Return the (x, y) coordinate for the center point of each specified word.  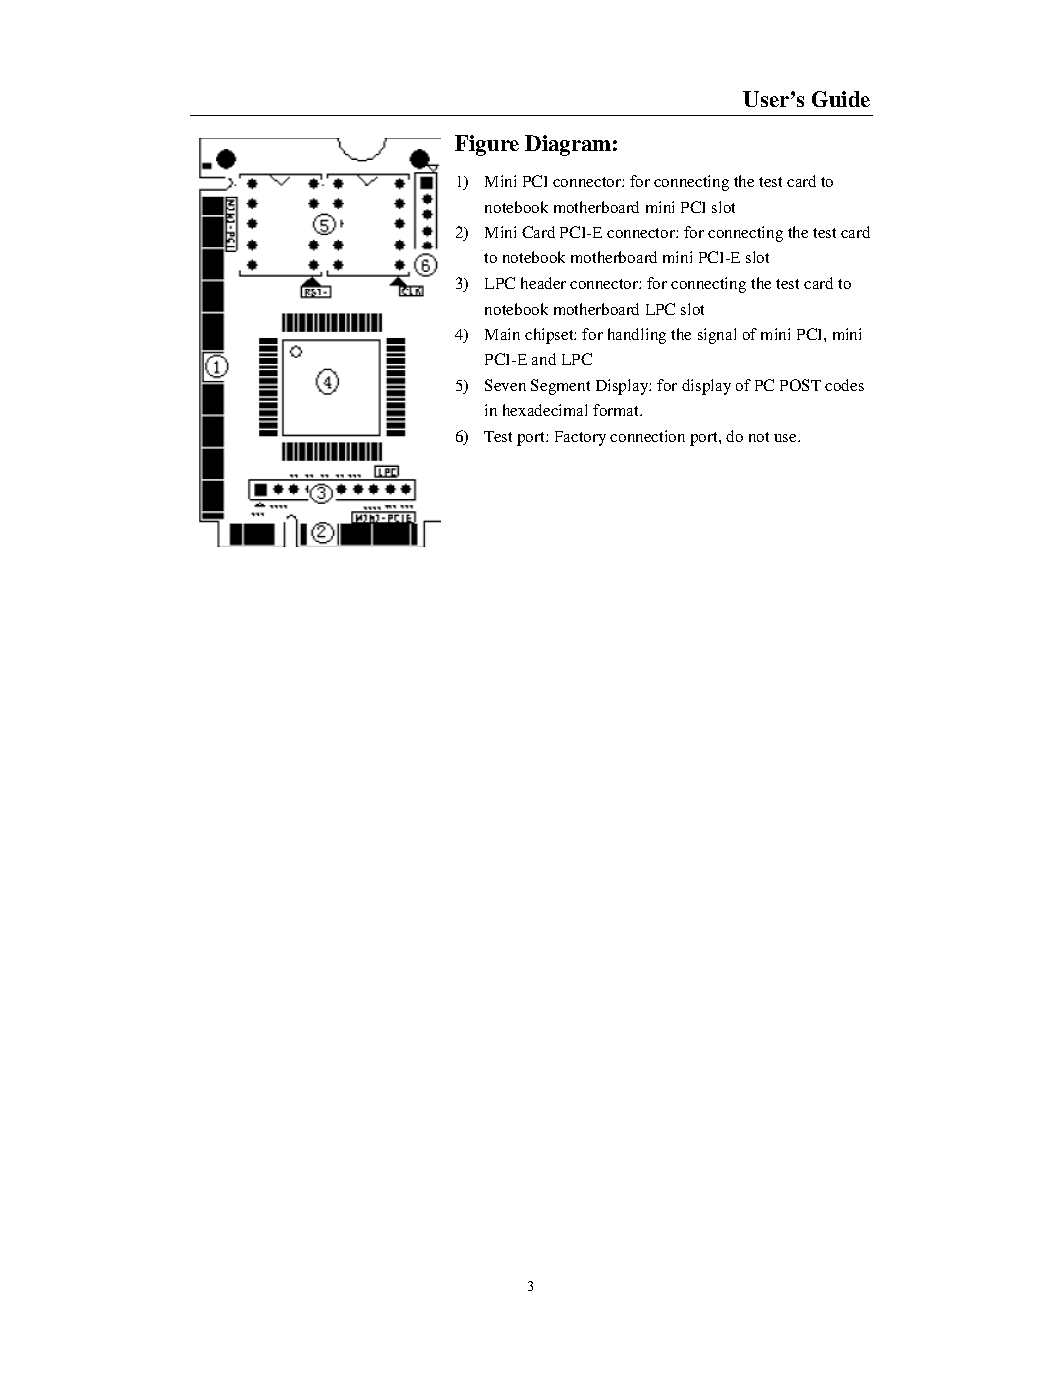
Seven (505, 385)
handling (637, 336)
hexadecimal (545, 410)
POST (800, 385)
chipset (550, 336)
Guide (841, 99)
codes (844, 385)
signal (717, 336)
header (543, 283)
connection (647, 436)
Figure (487, 145)
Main (502, 334)
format (617, 410)
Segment (560, 387)
